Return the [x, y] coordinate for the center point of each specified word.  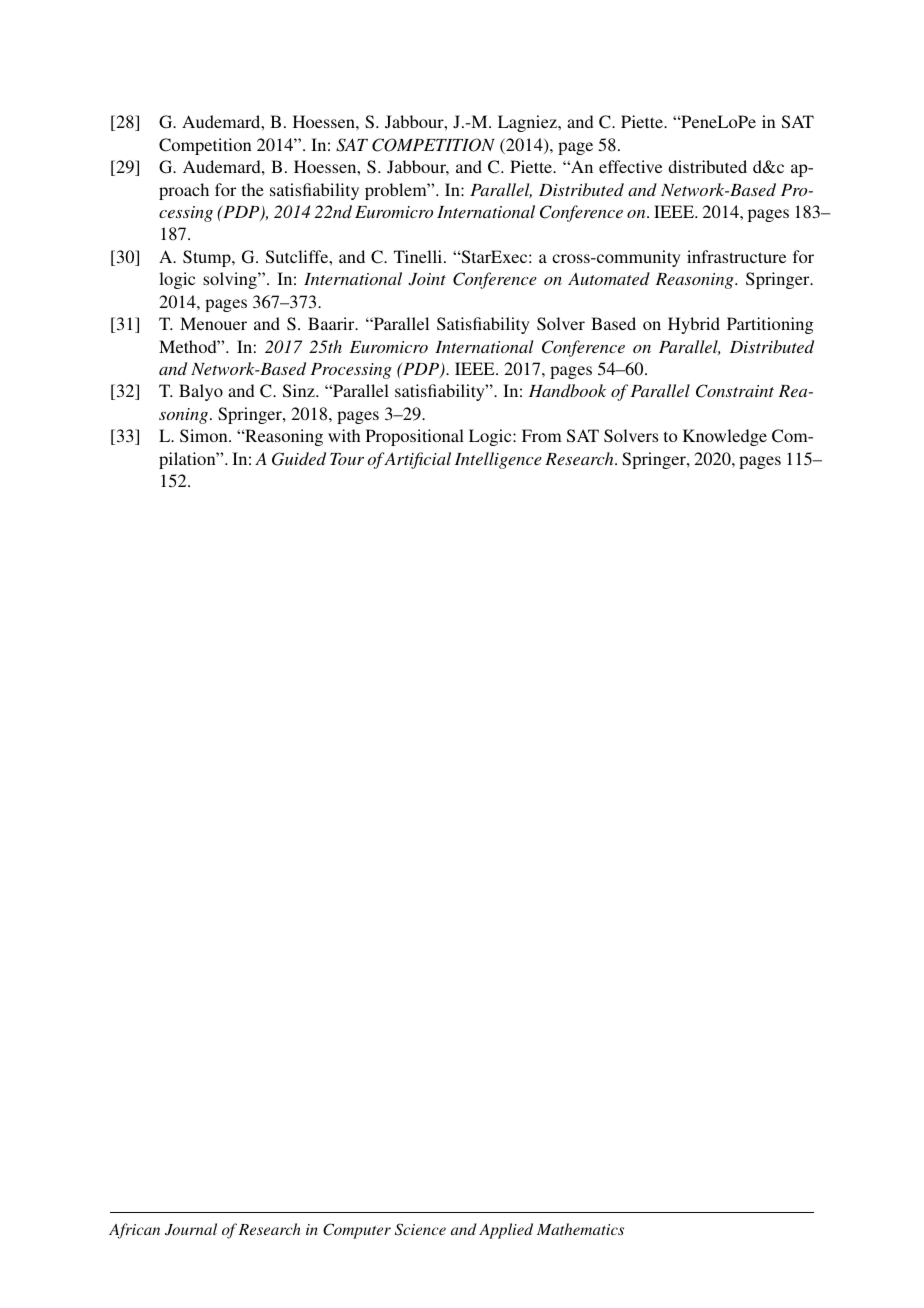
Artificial [416, 460]
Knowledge [725, 437]
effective [630, 166]
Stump [208, 258]
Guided [299, 459]
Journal [191, 1229]
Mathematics [580, 1229]
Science [420, 1229]
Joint [427, 279]
